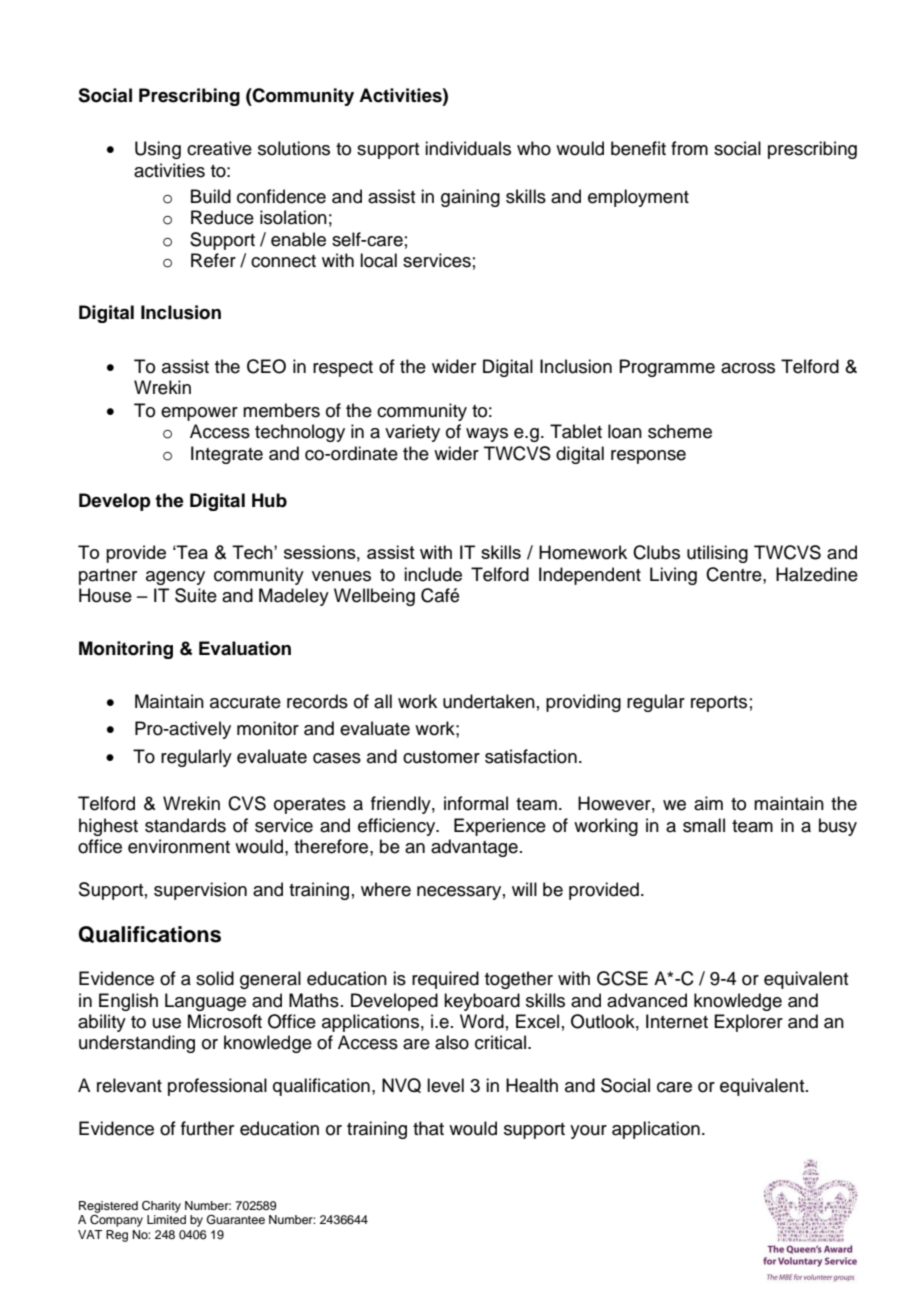  What do you see at coordinates (689, 148) in the image?
I see `from` at bounding box center [689, 148].
